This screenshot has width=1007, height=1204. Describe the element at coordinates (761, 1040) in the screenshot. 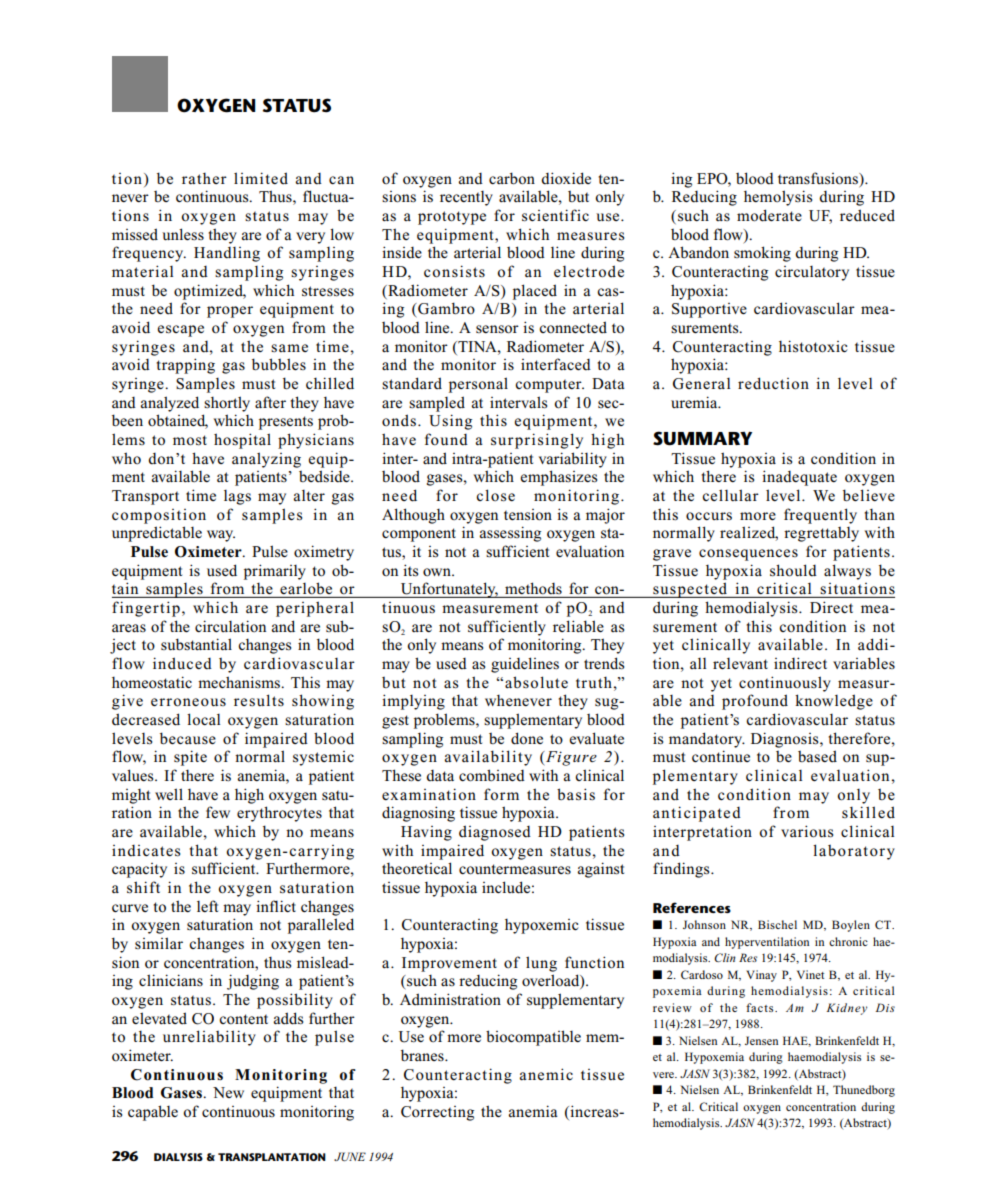

I see `Jensen` at that location.
